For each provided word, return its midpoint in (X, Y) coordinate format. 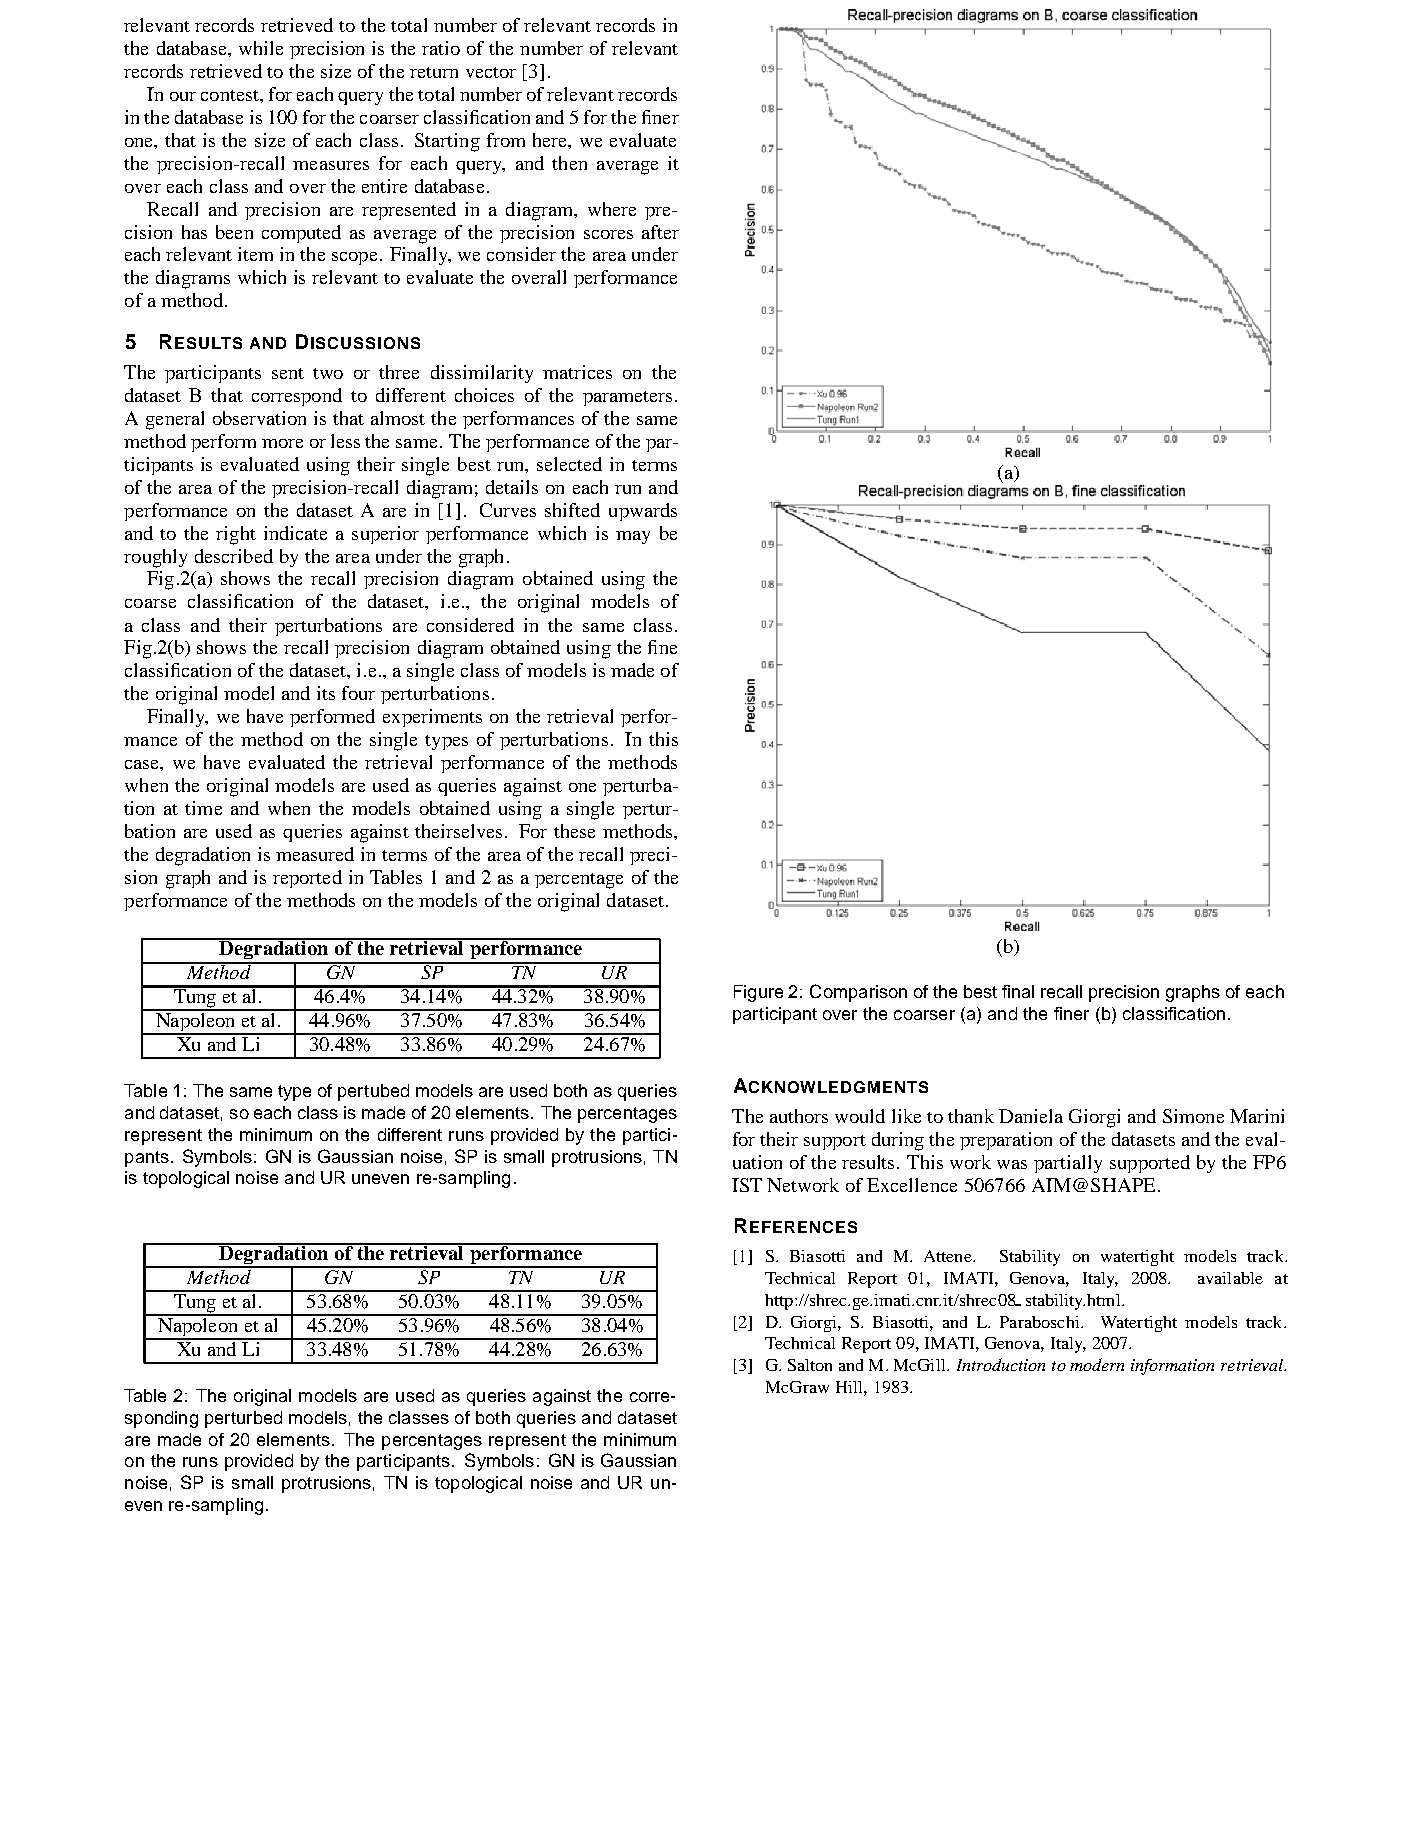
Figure (758, 993)
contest (231, 95)
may (633, 537)
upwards (643, 512)
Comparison (858, 993)
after (660, 232)
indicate (295, 533)
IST (747, 1185)
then (569, 163)
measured (315, 854)
